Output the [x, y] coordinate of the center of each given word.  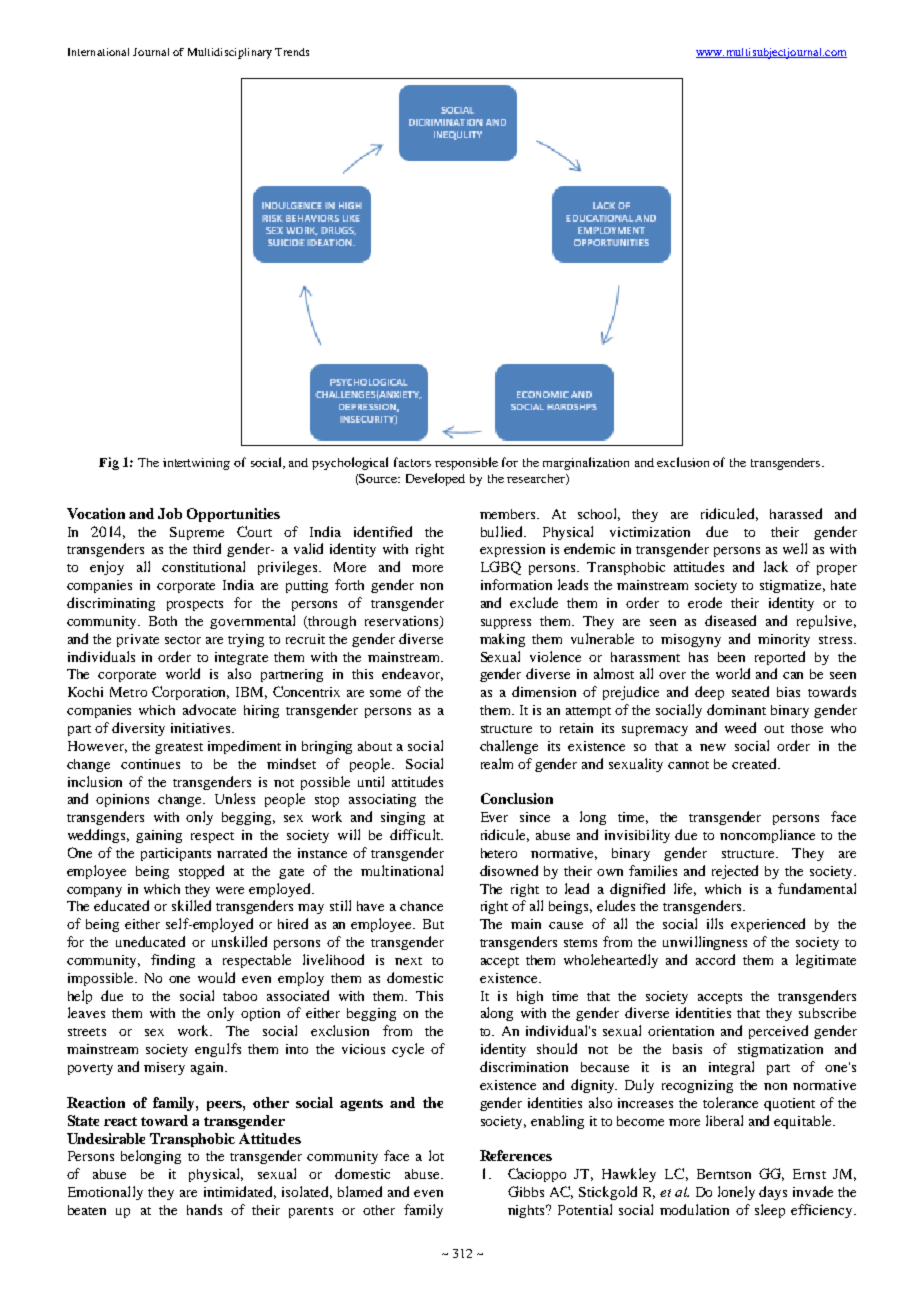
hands [204, 1209]
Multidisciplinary [230, 53]
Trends [292, 52]
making [502, 640]
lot [436, 1155]
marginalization [586, 463]
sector [183, 640]
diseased [730, 620]
